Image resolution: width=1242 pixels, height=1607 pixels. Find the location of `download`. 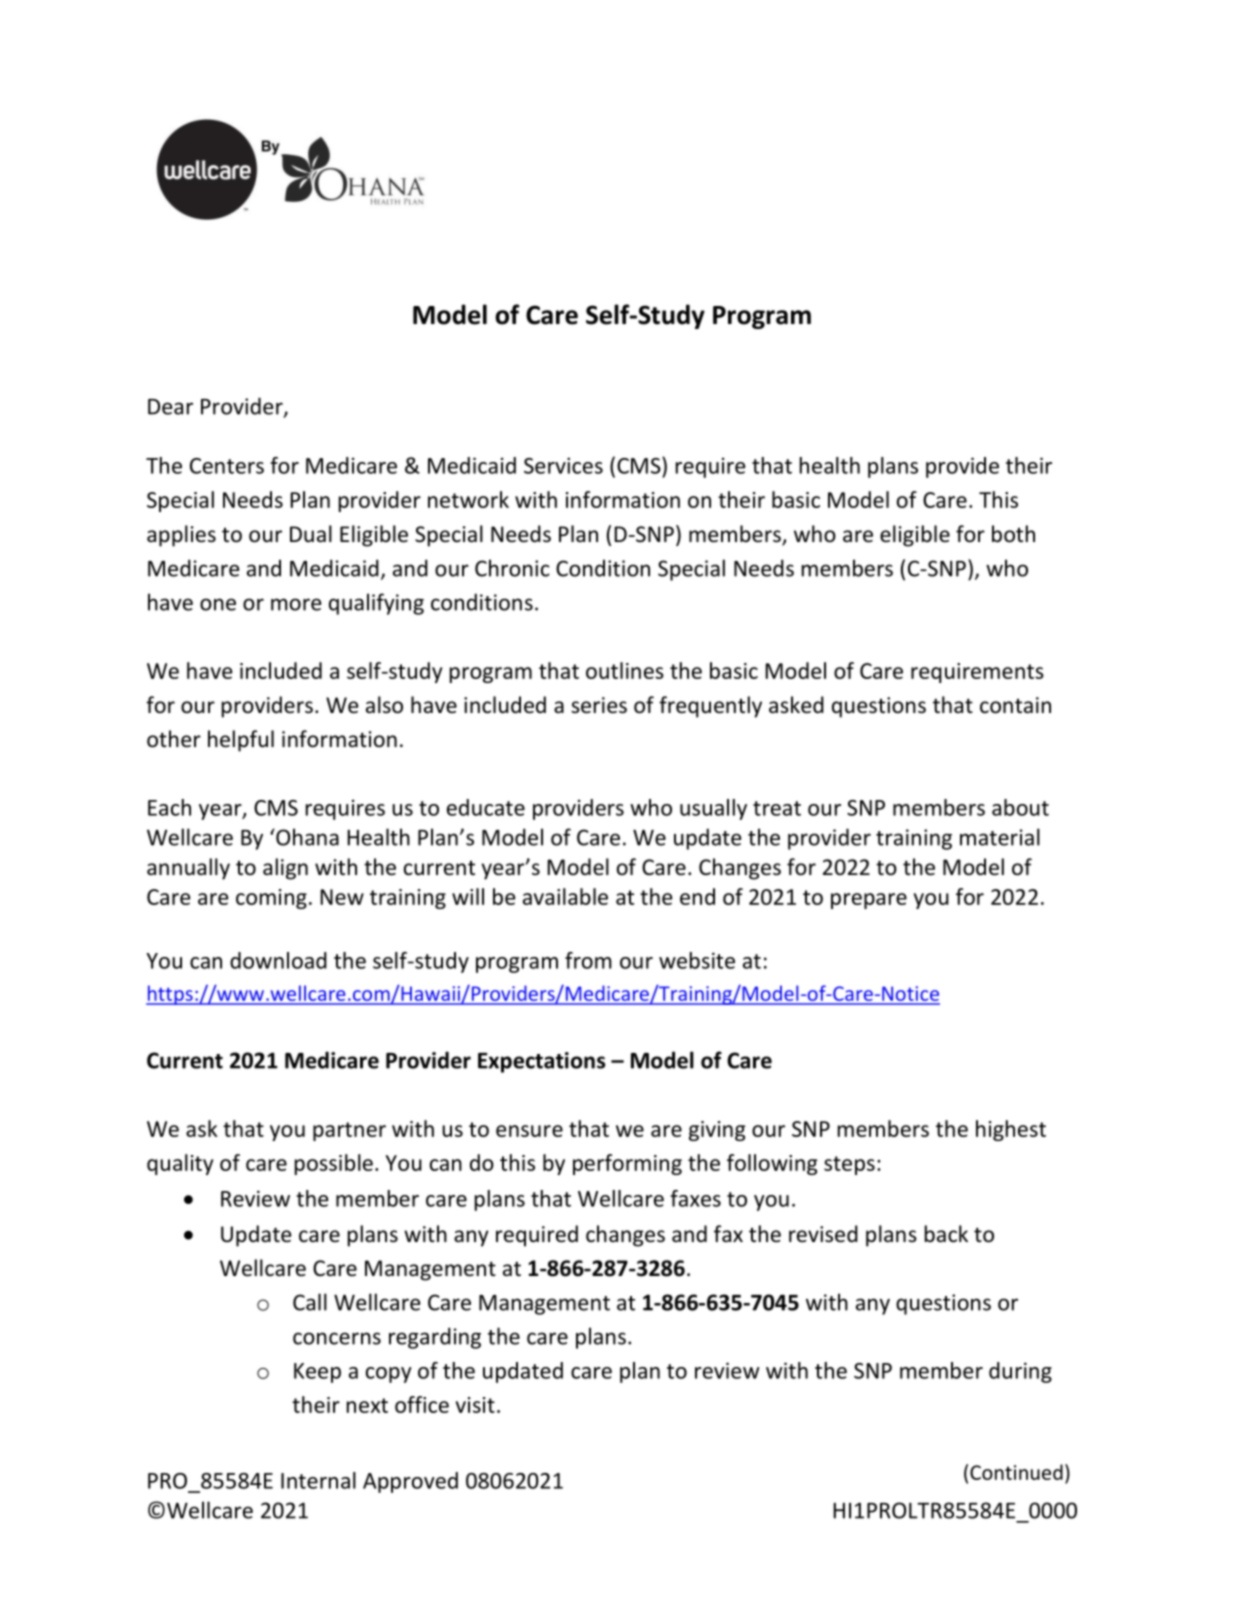

download is located at coordinates (278, 960).
